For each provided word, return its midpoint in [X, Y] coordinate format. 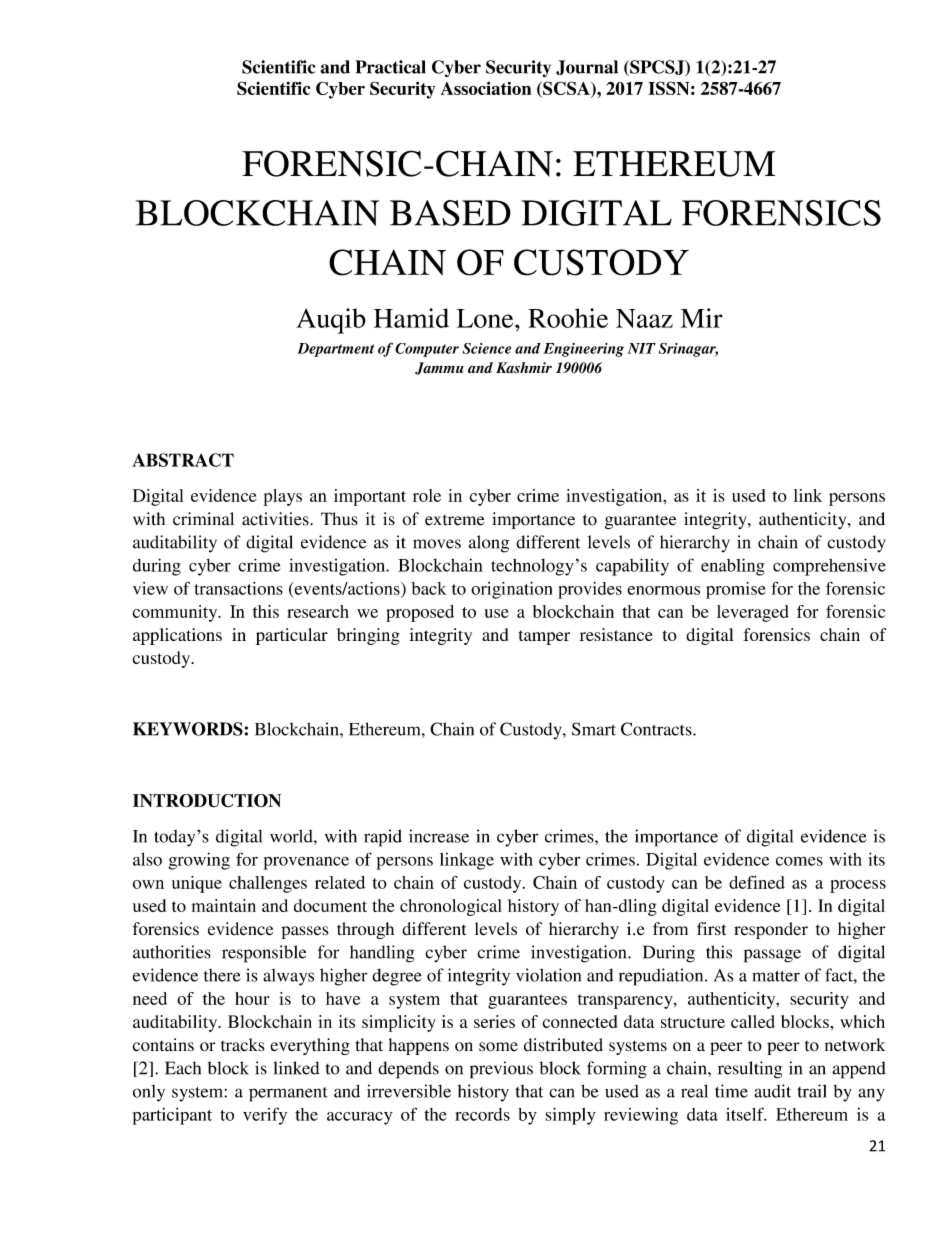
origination [511, 590]
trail [812, 1091]
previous [501, 1070]
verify [265, 1116]
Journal [587, 67]
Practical [390, 67]
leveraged [753, 613]
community [176, 613]
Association [486, 88]
